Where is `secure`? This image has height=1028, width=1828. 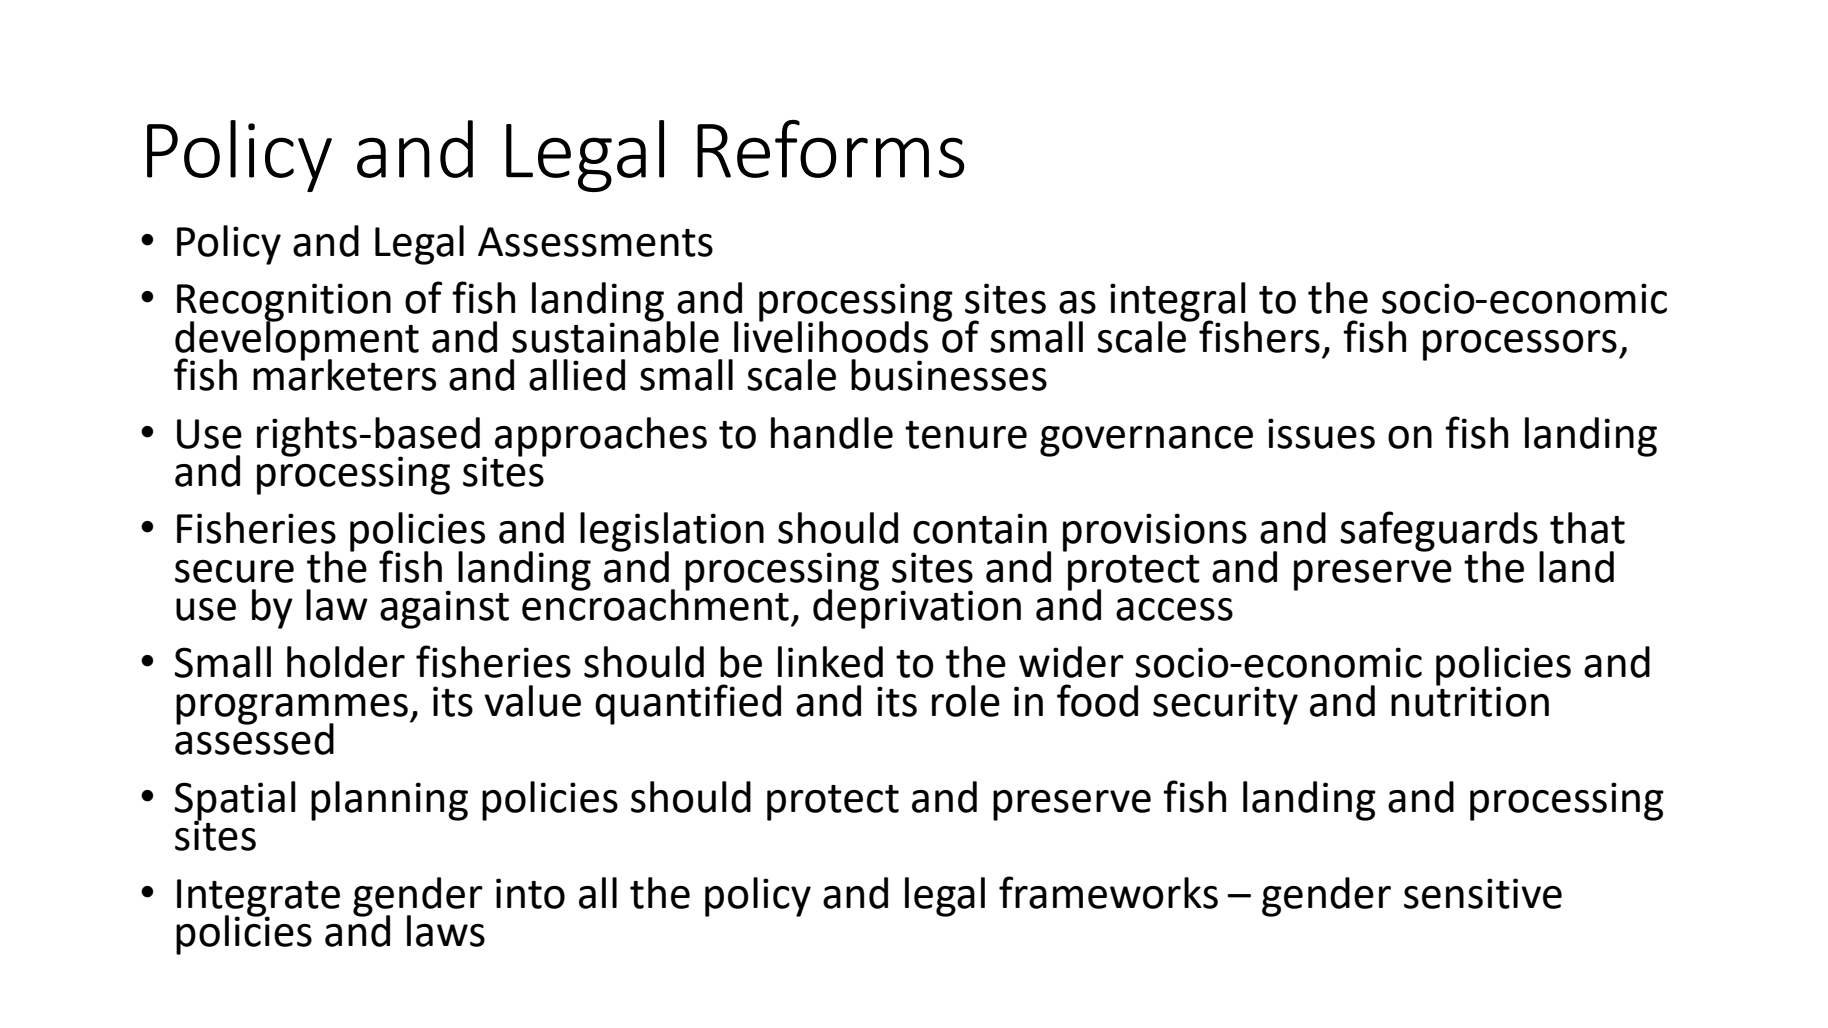
secure is located at coordinates (234, 571).
